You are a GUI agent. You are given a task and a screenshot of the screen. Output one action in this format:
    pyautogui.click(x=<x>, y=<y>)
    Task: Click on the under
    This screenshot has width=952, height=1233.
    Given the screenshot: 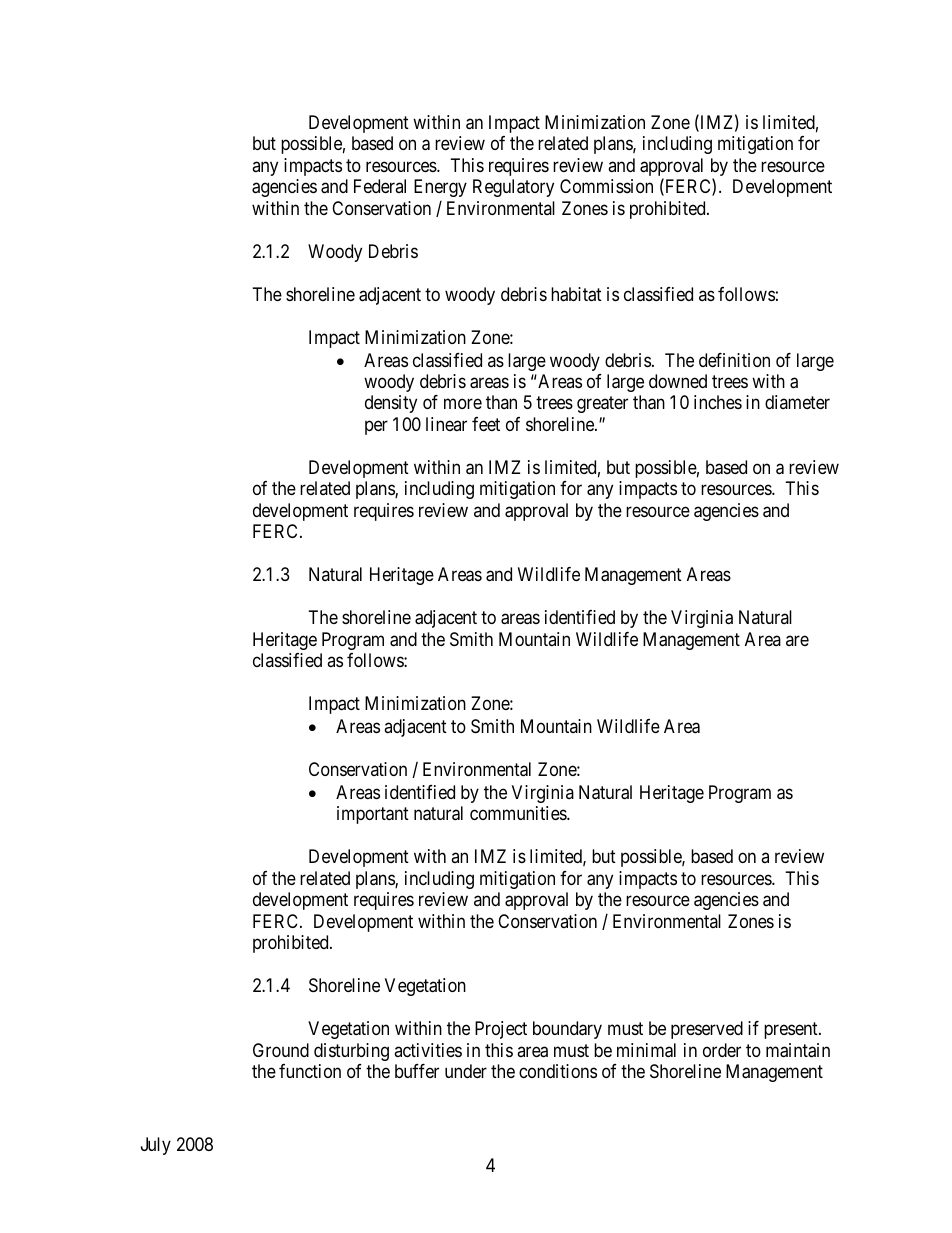 What is the action you would take?
    pyautogui.click(x=466, y=1071)
